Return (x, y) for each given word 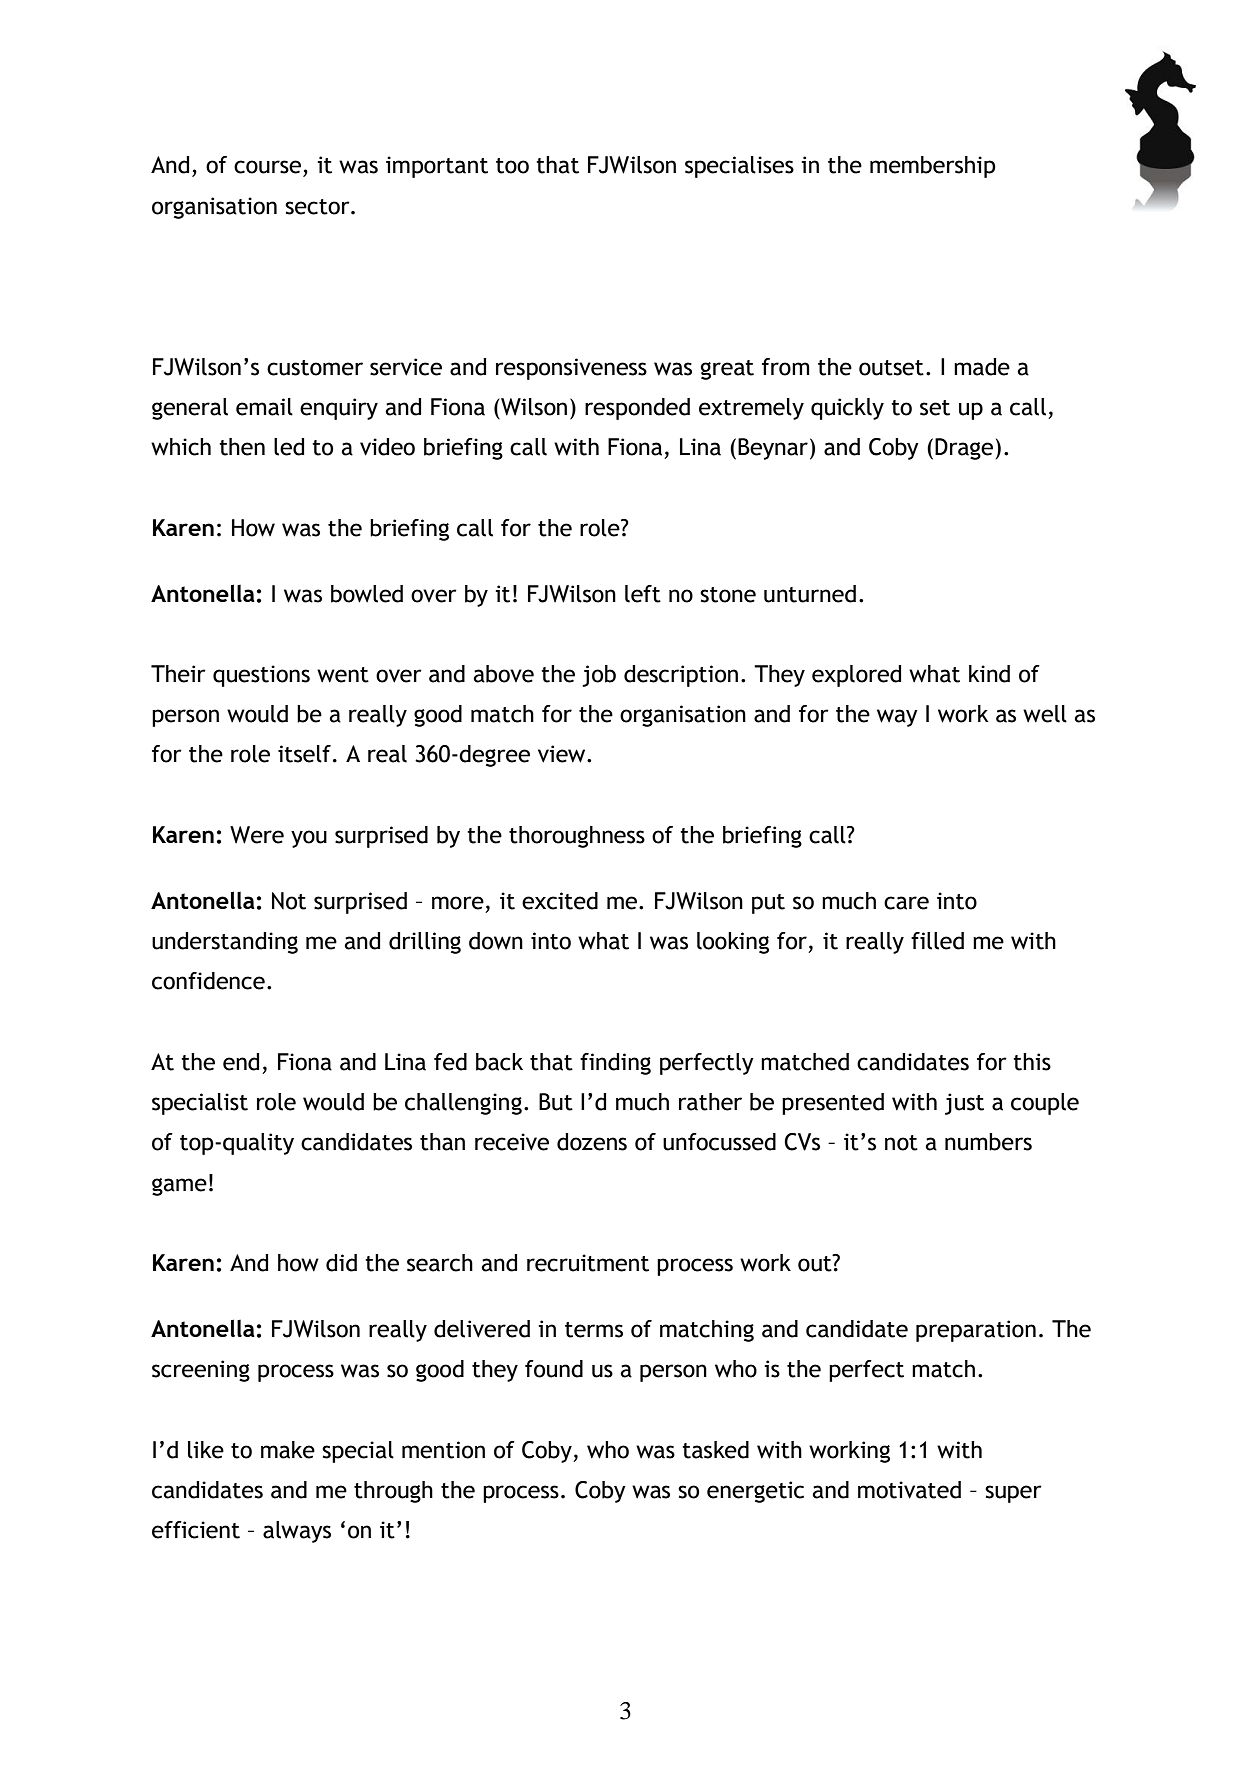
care (906, 903)
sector (318, 207)
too (512, 166)
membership (933, 167)
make (288, 1450)
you (309, 839)
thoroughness (577, 837)
